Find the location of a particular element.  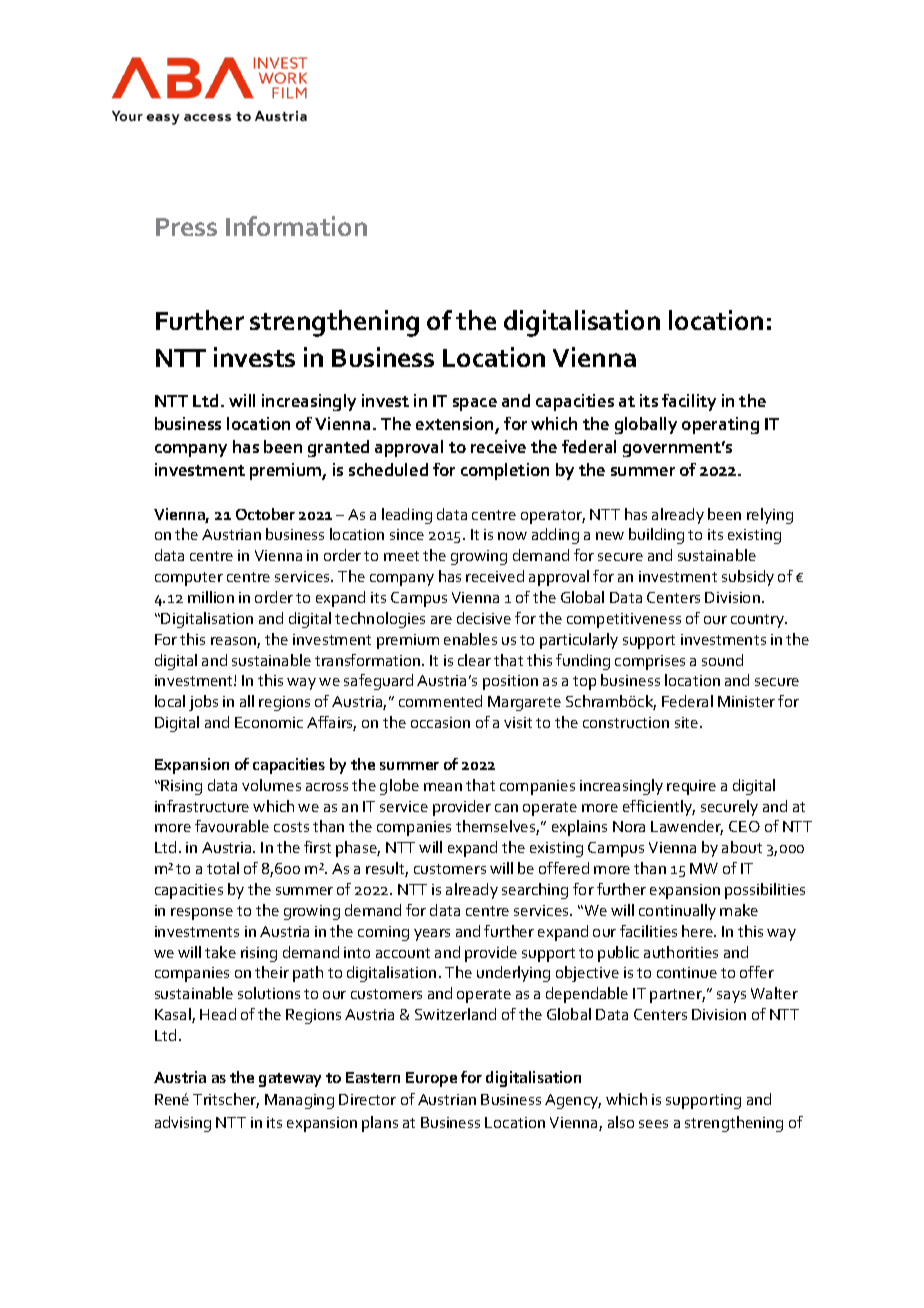

facility is located at coordinates (689, 402).
